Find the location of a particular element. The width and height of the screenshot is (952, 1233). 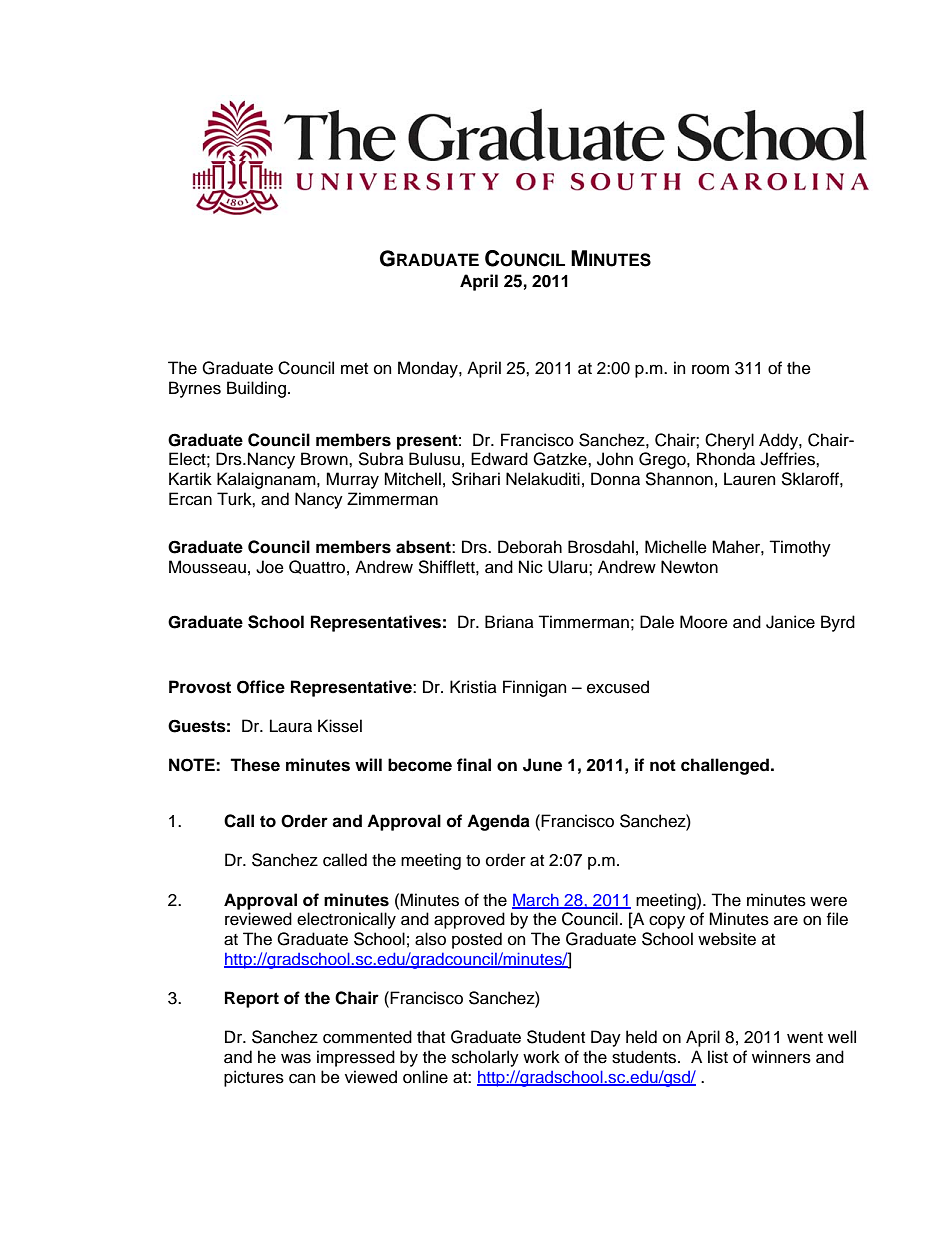

Monday is located at coordinates (429, 369).
